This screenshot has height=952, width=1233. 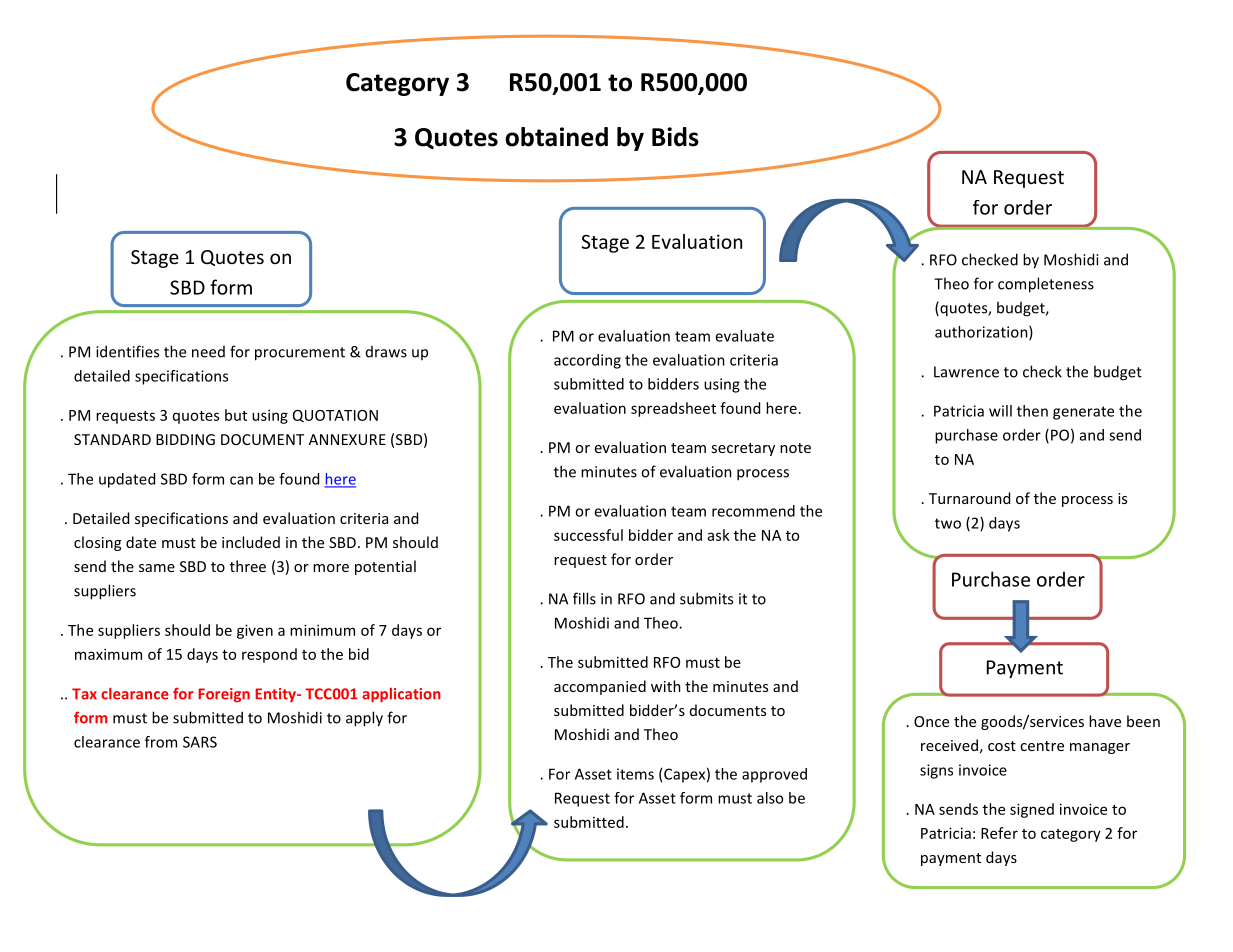 What do you see at coordinates (1046, 285) in the screenshot?
I see `completeness` at bounding box center [1046, 285].
